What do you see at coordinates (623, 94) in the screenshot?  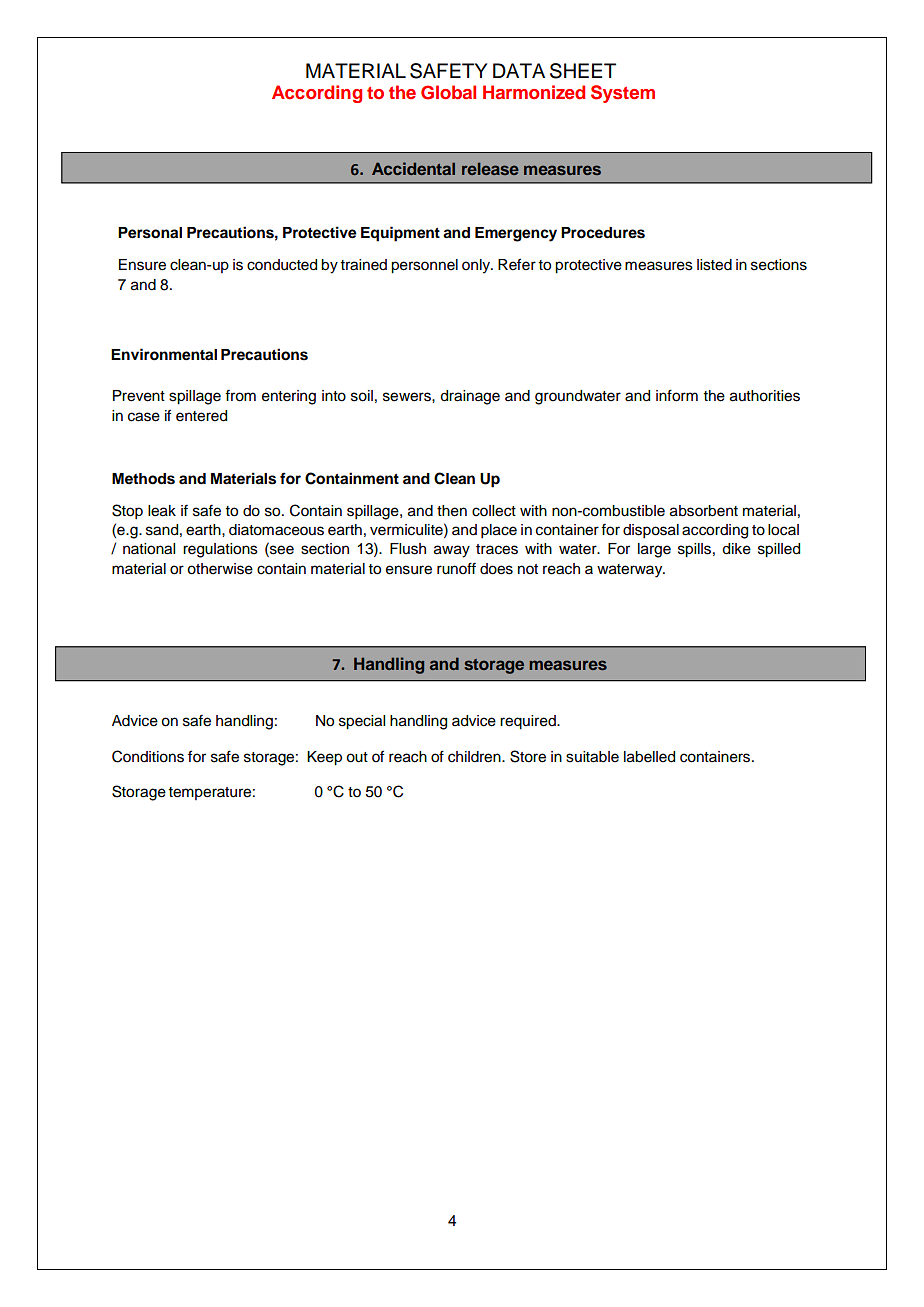 I see `System` at bounding box center [623, 94].
